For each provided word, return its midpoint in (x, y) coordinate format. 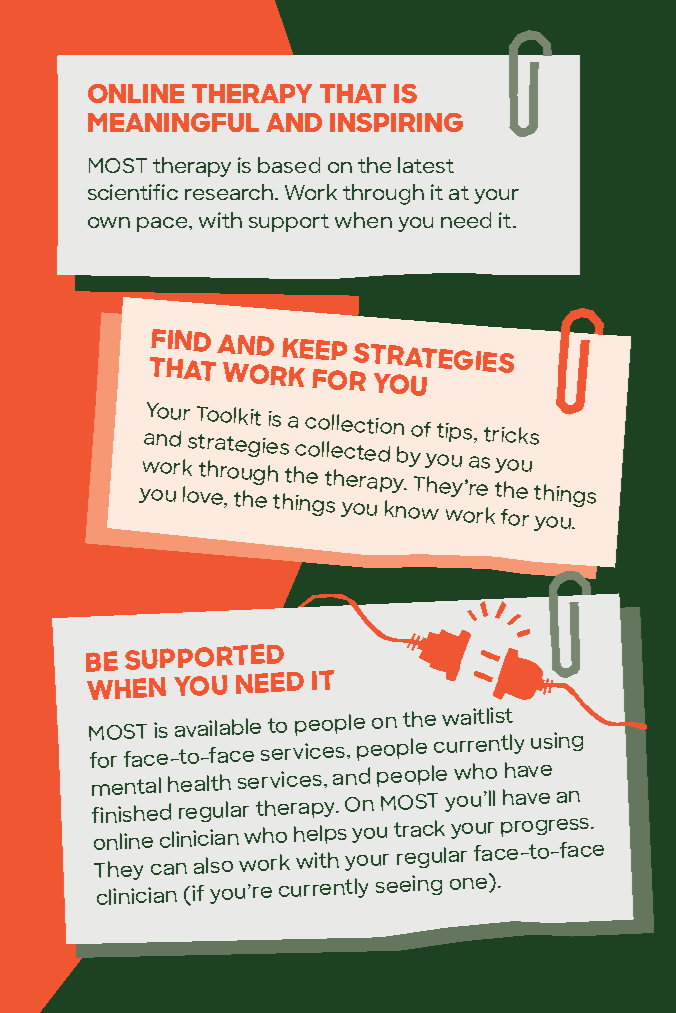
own (109, 222)
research (230, 192)
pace (163, 224)
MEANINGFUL (173, 122)
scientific (133, 192)
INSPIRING (396, 122)
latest (426, 165)
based (289, 165)
